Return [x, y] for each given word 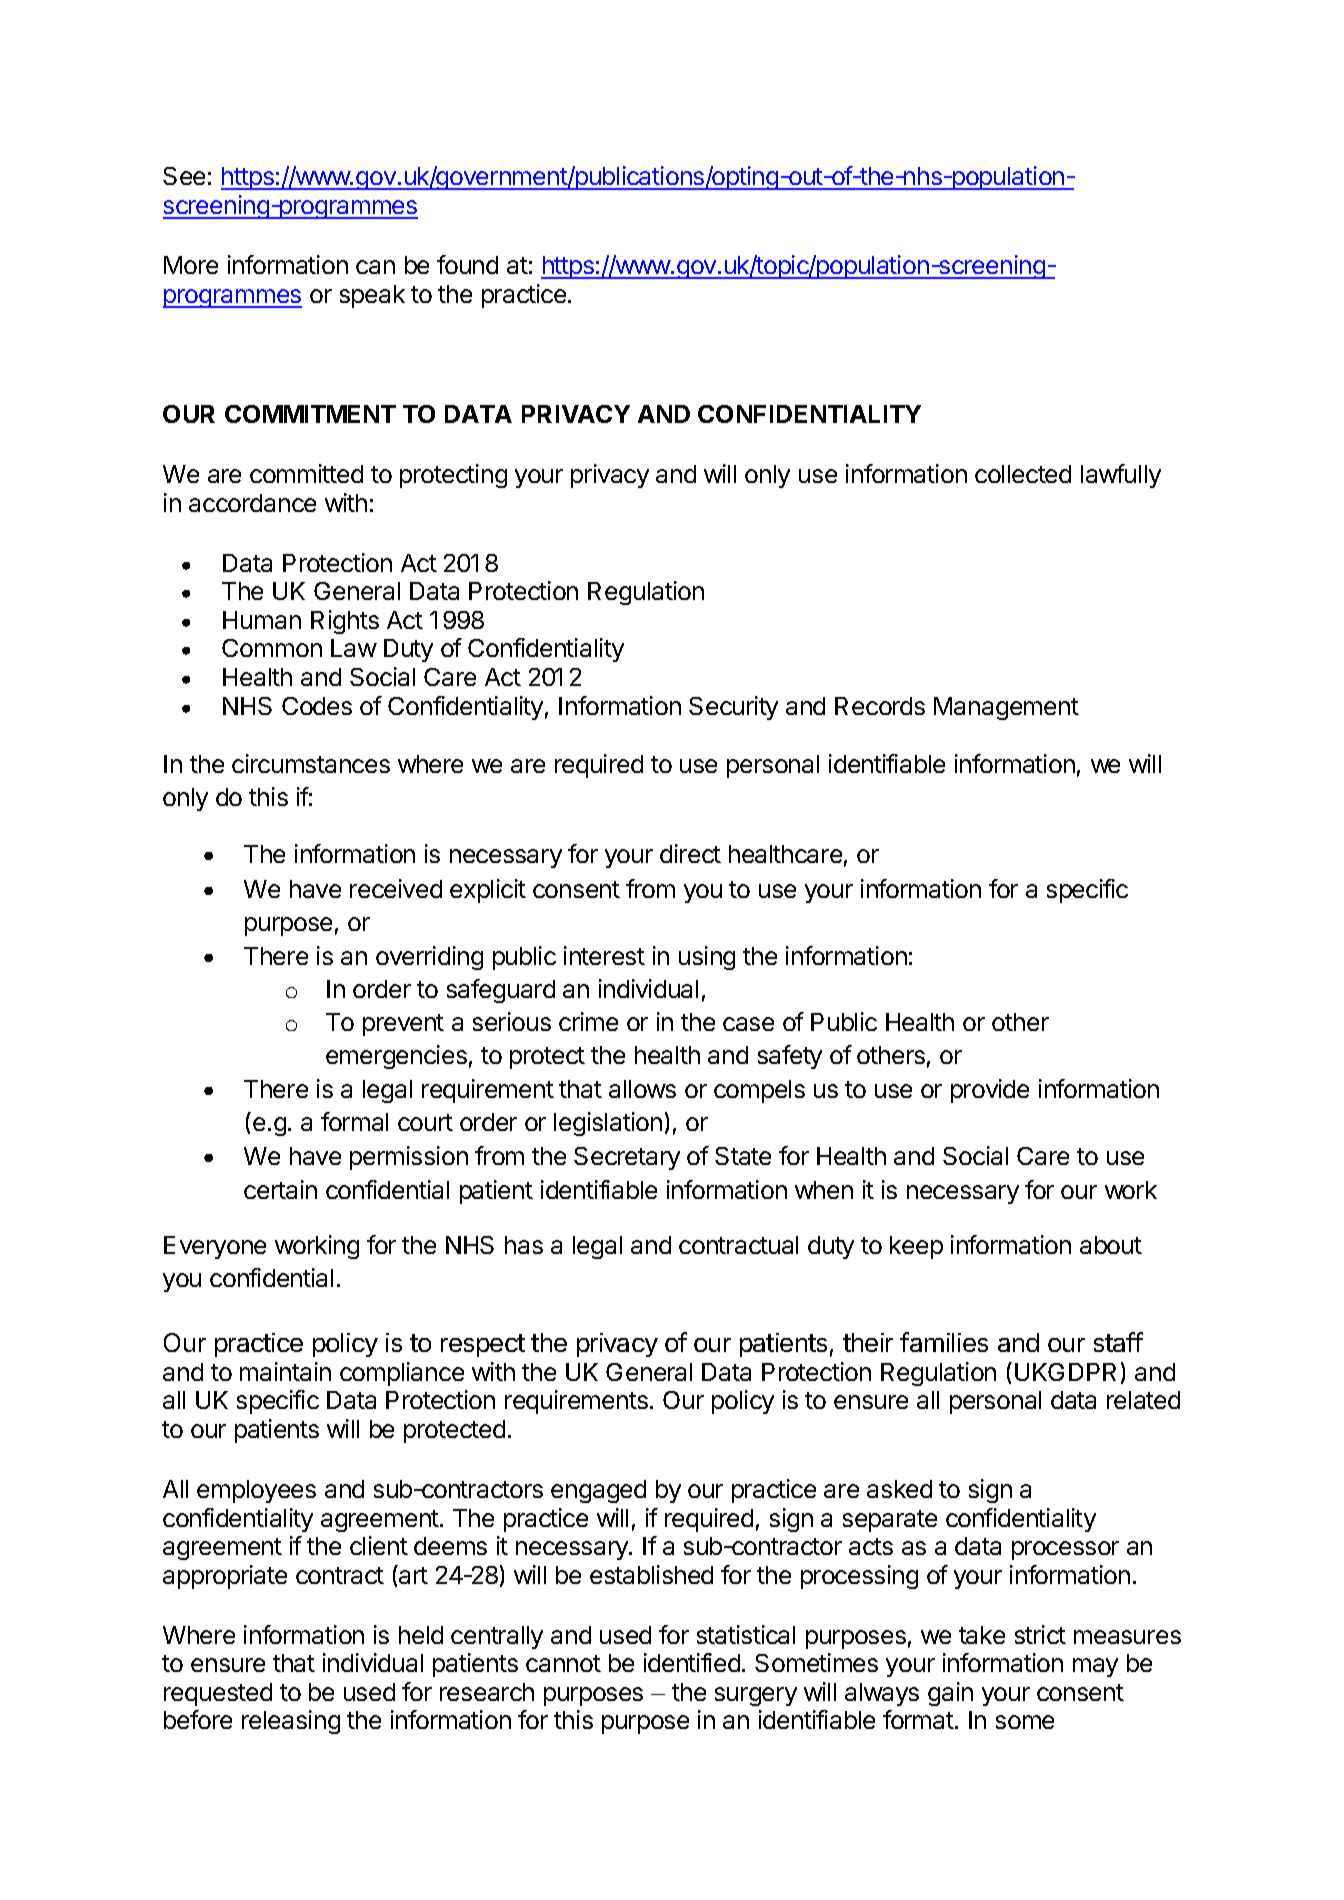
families [944, 1342]
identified [692, 1662]
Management [1006, 708]
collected [1023, 474]
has [524, 1245]
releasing [291, 1722]
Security [733, 708]
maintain [285, 1371]
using [707, 958]
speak [372, 296]
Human [262, 620]
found [467, 264]
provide [990, 1091]
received [396, 888]
